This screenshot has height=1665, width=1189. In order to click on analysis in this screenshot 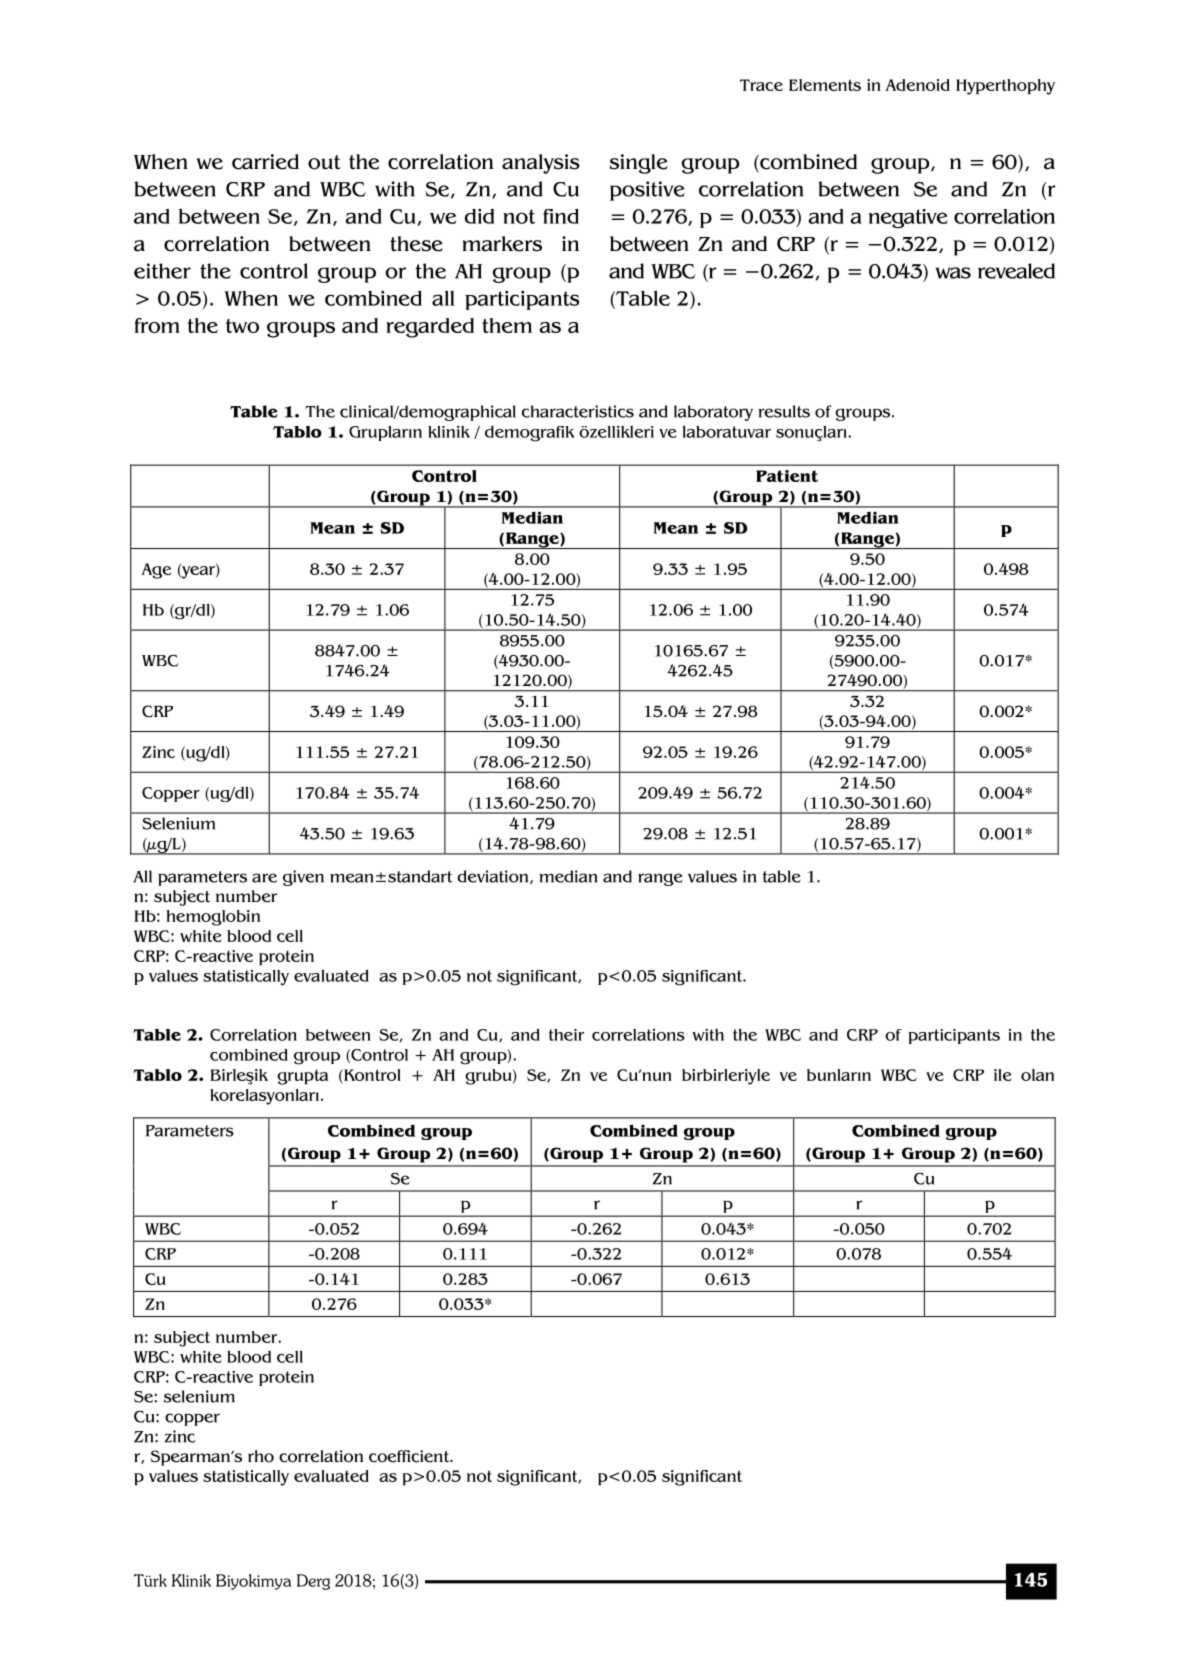, I will do `click(541, 164)`.
